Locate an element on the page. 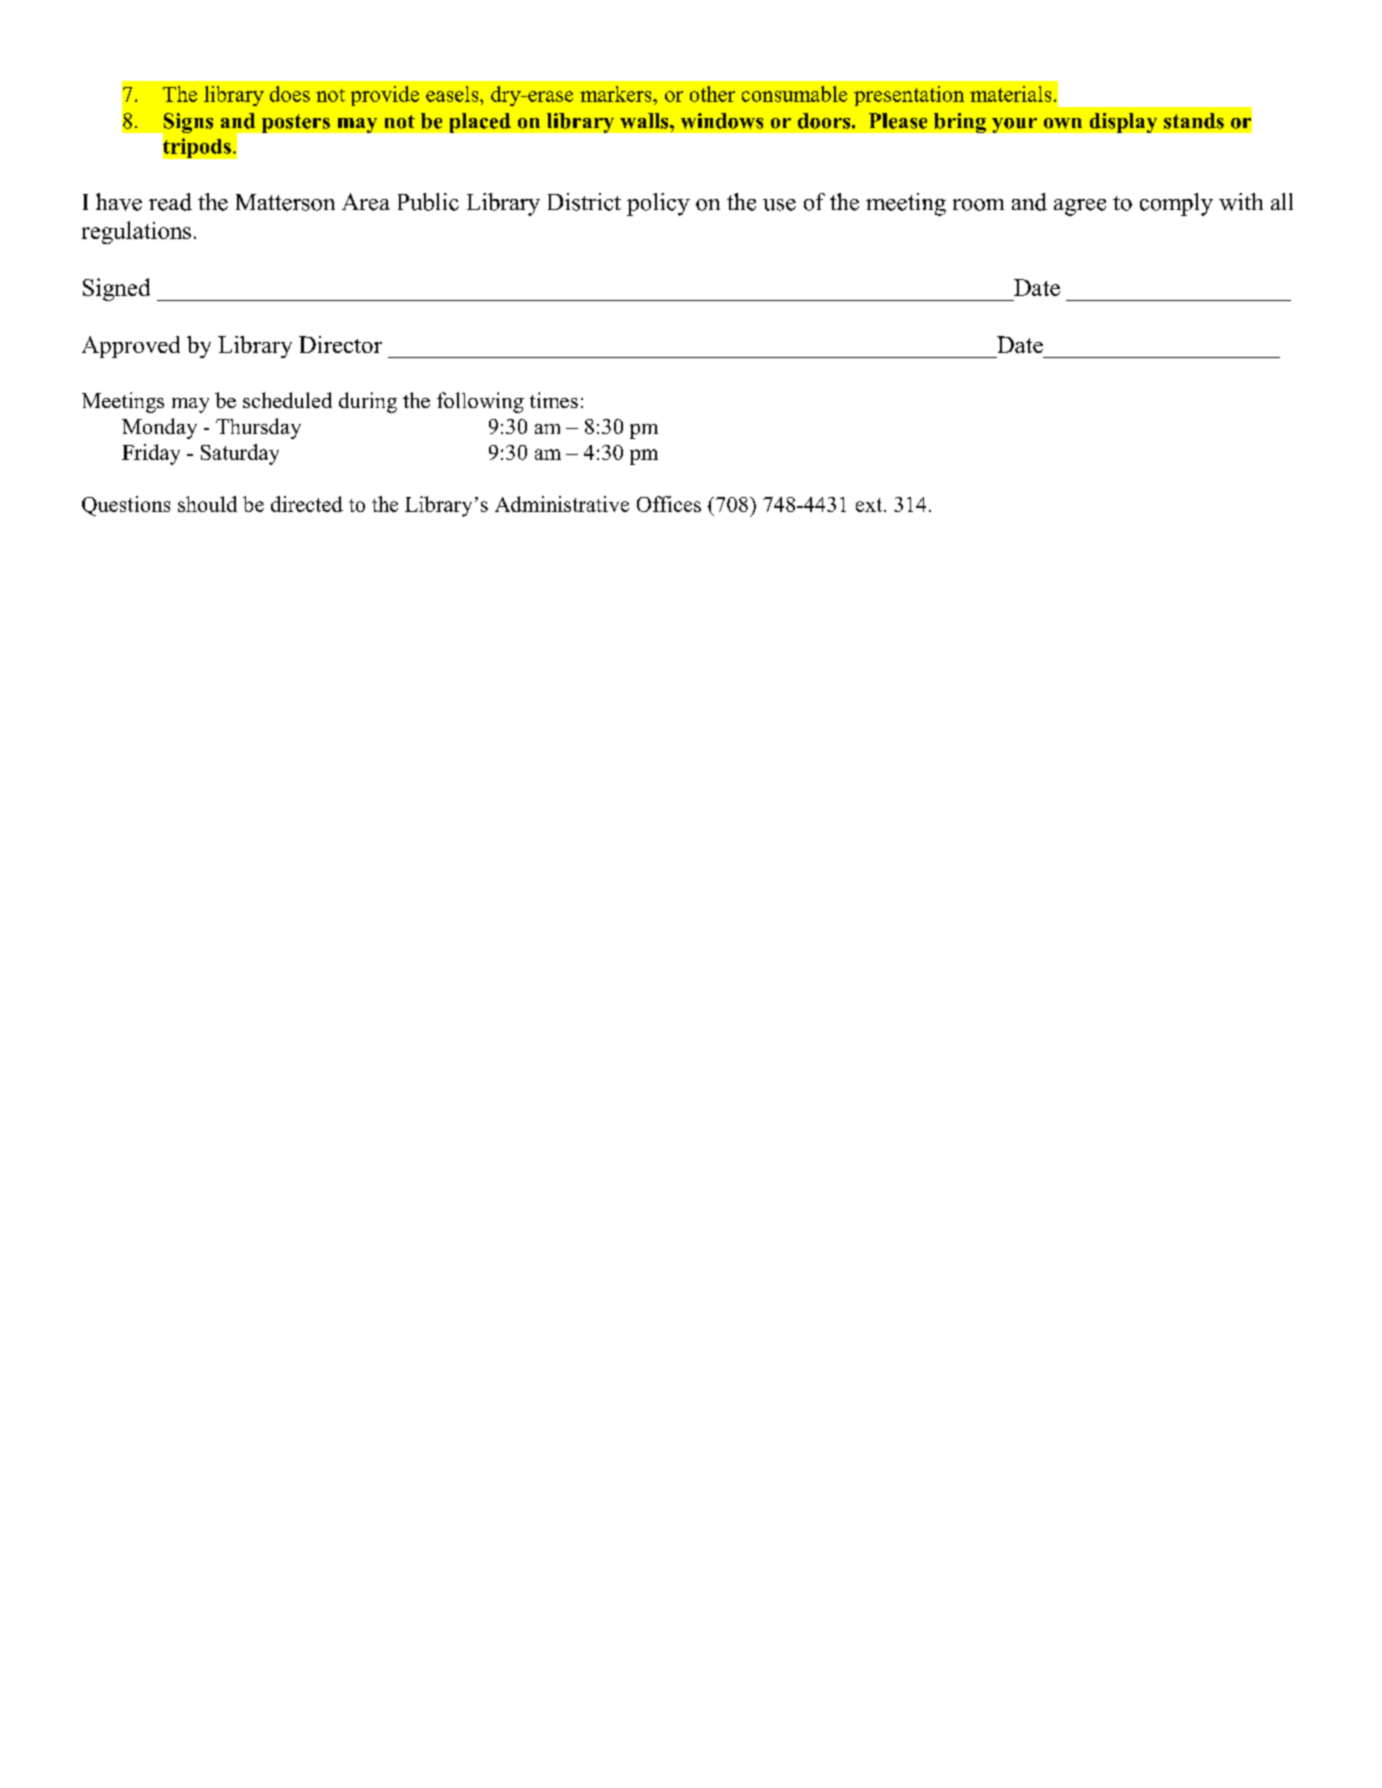 The height and width of the image is (1788, 1382). policy is located at coordinates (658, 204).
